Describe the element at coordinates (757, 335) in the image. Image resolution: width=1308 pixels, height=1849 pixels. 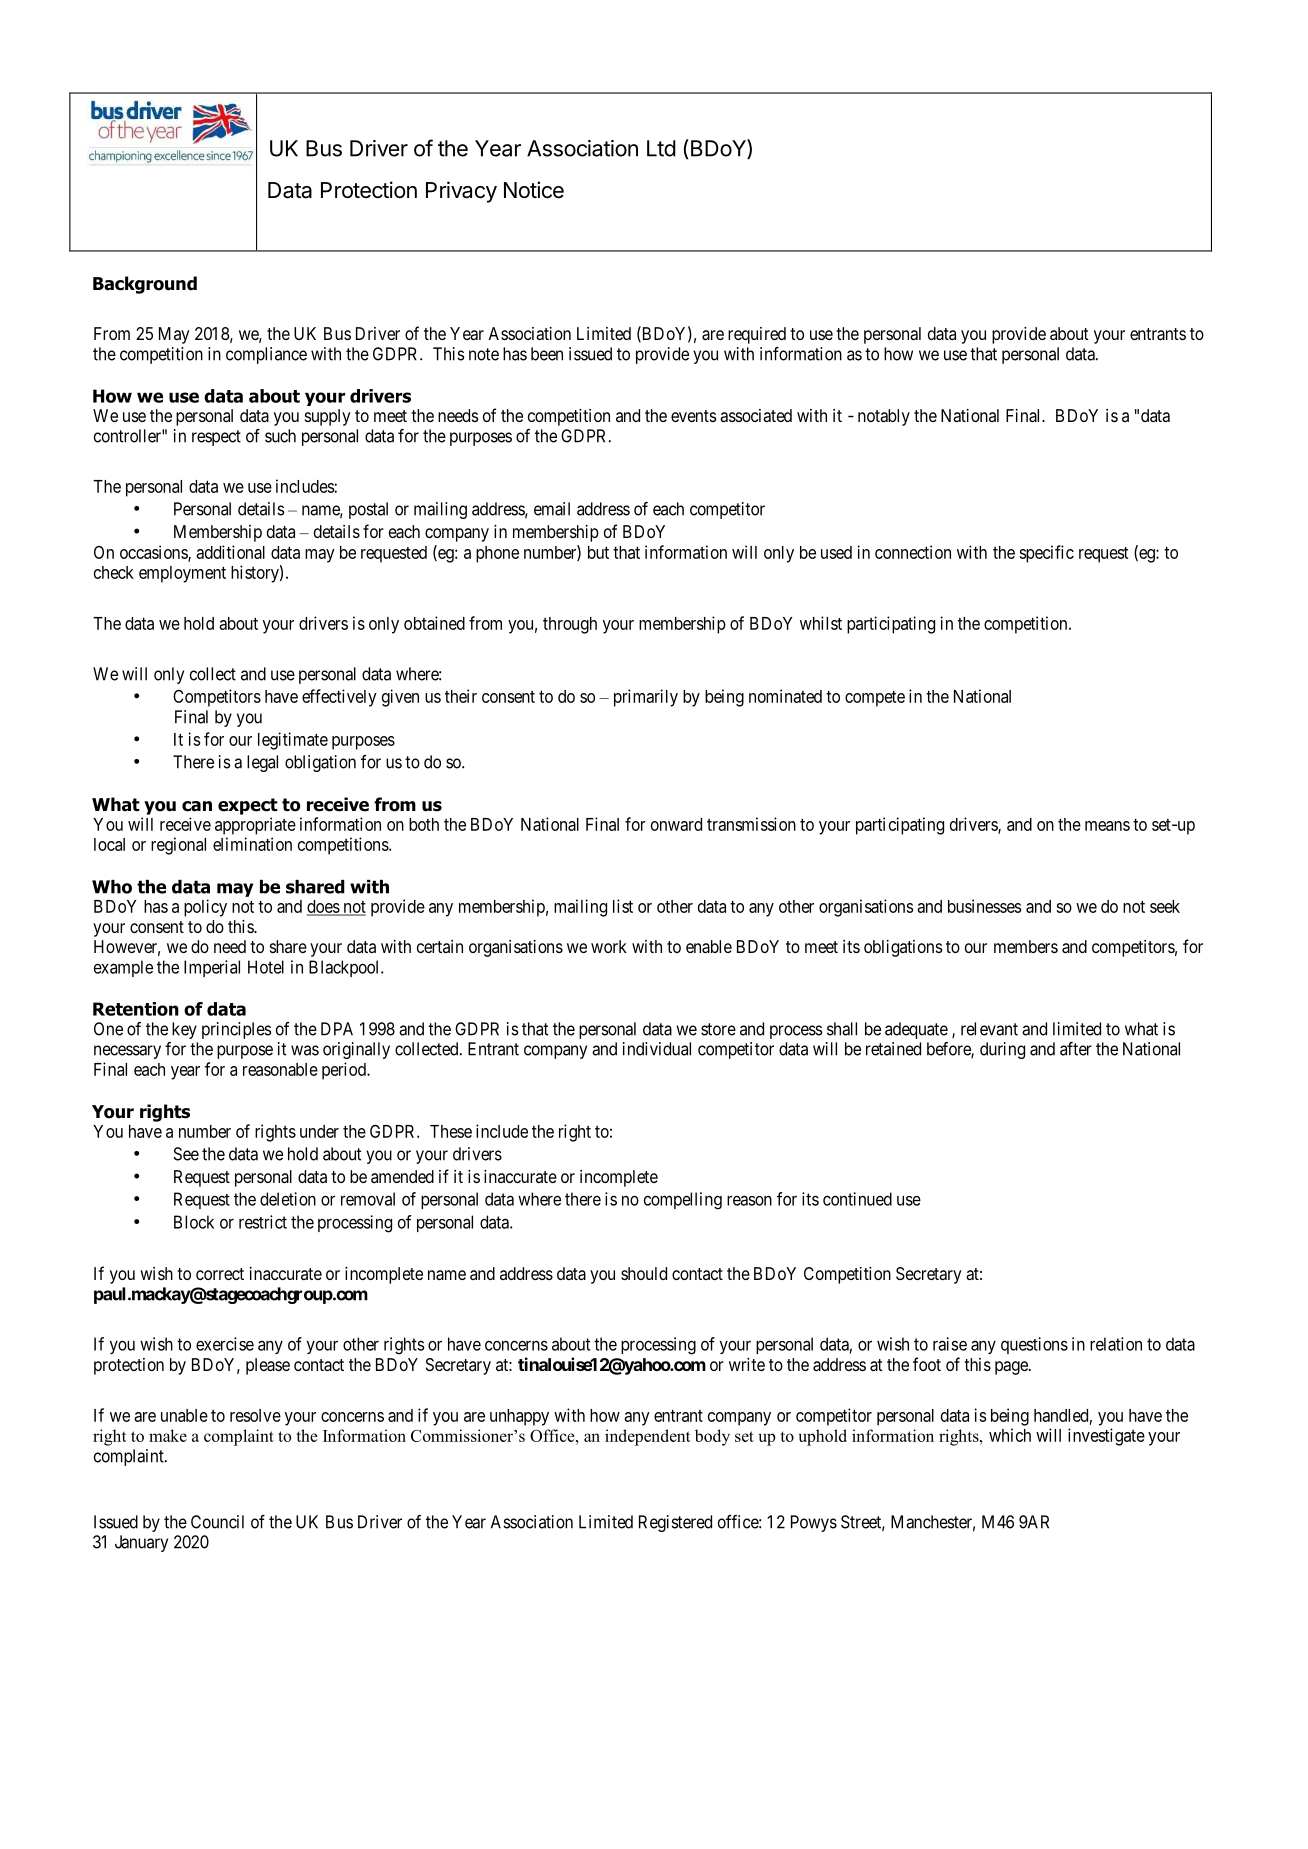
I see `required` at that location.
